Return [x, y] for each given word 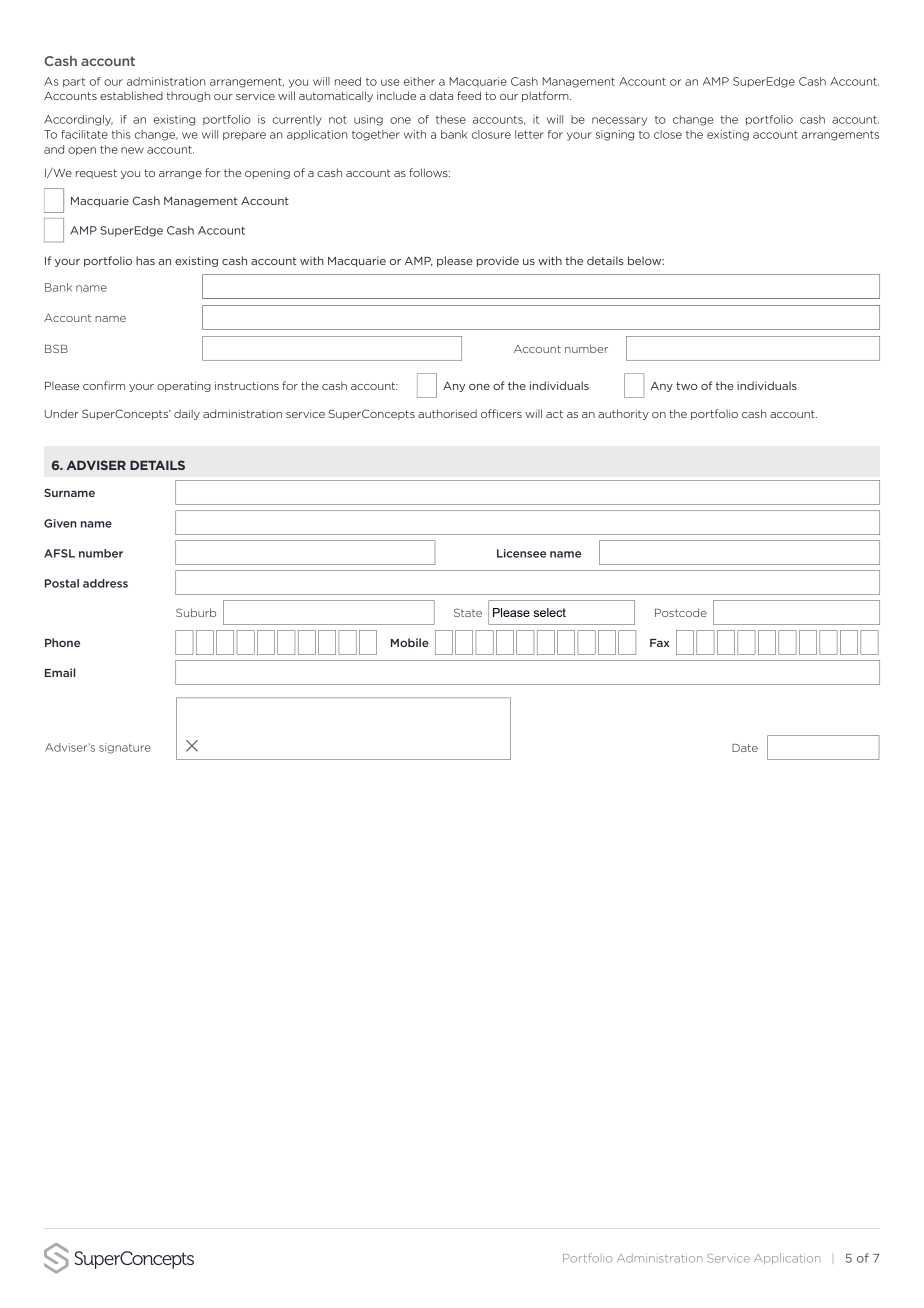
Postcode [681, 612]
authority [623, 414]
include [396, 95]
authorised [447, 413]
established [131, 95]
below [646, 260]
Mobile [410, 642]
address [105, 583]
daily [187, 414]
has [145, 260]
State [468, 612]
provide [498, 261]
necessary [619, 121]
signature [125, 748]
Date [745, 748]
